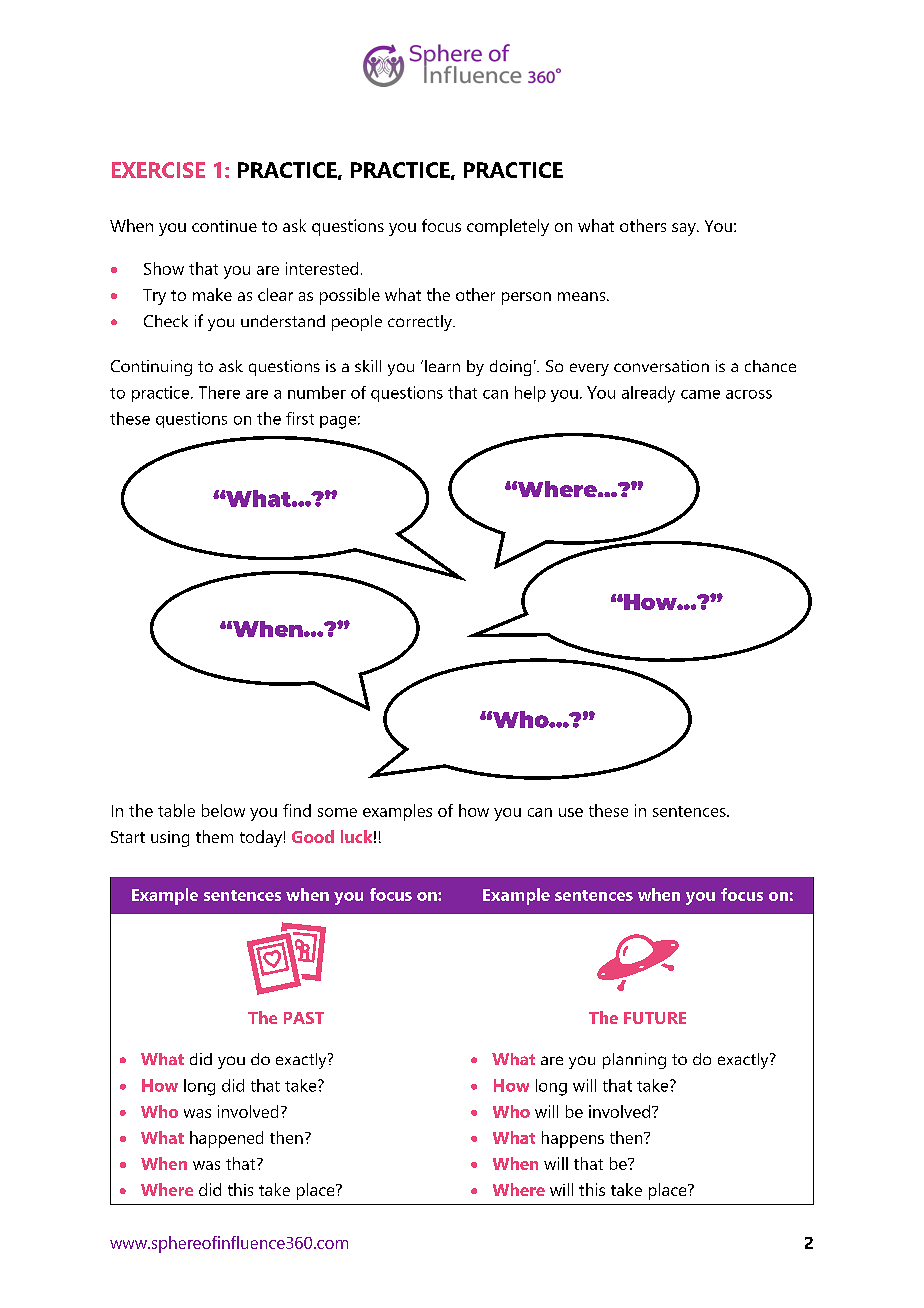 This screenshot has width=924, height=1308. What do you see at coordinates (226, 1139) in the screenshot?
I see `happened` at bounding box center [226, 1139].
